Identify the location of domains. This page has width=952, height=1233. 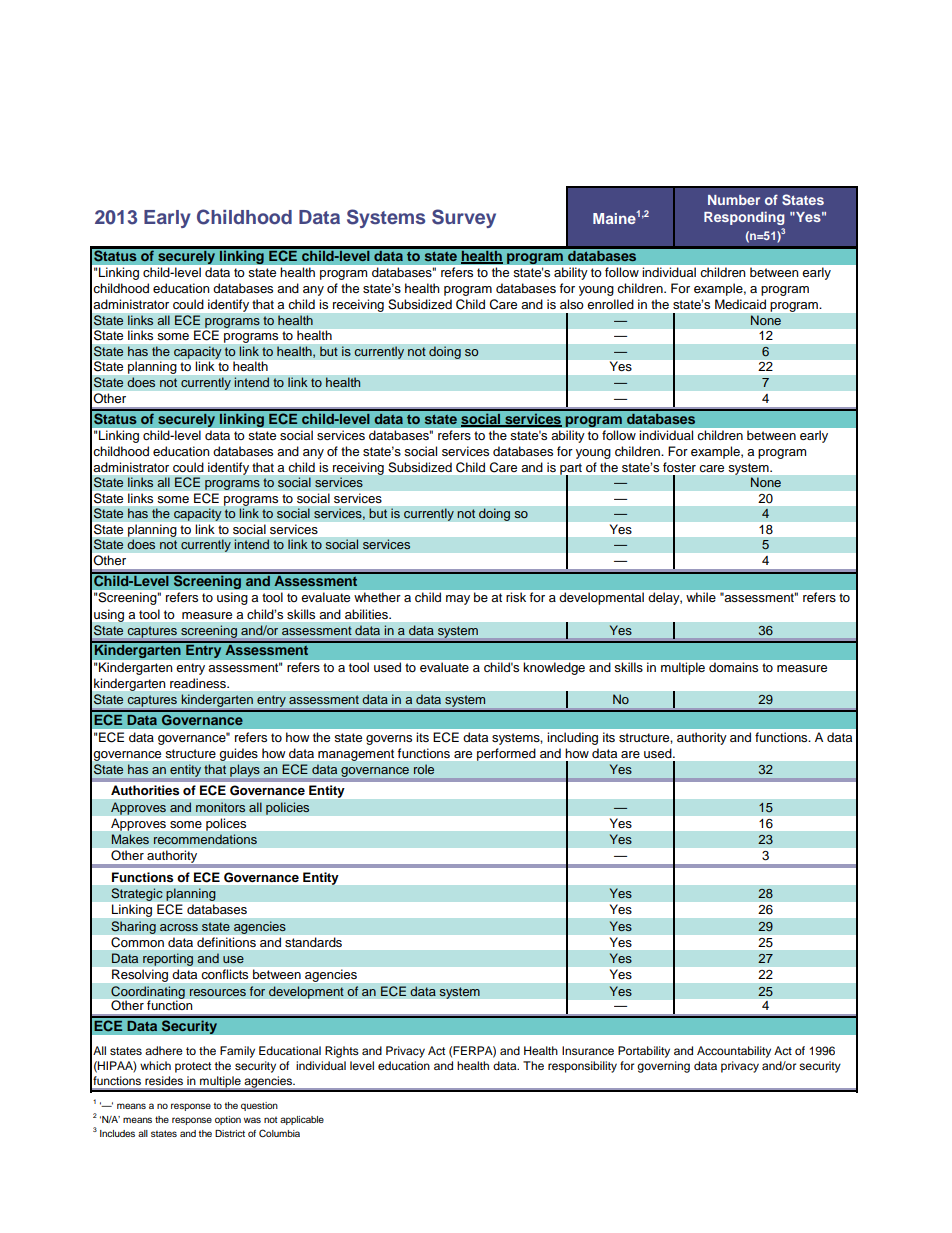
(733, 667).
